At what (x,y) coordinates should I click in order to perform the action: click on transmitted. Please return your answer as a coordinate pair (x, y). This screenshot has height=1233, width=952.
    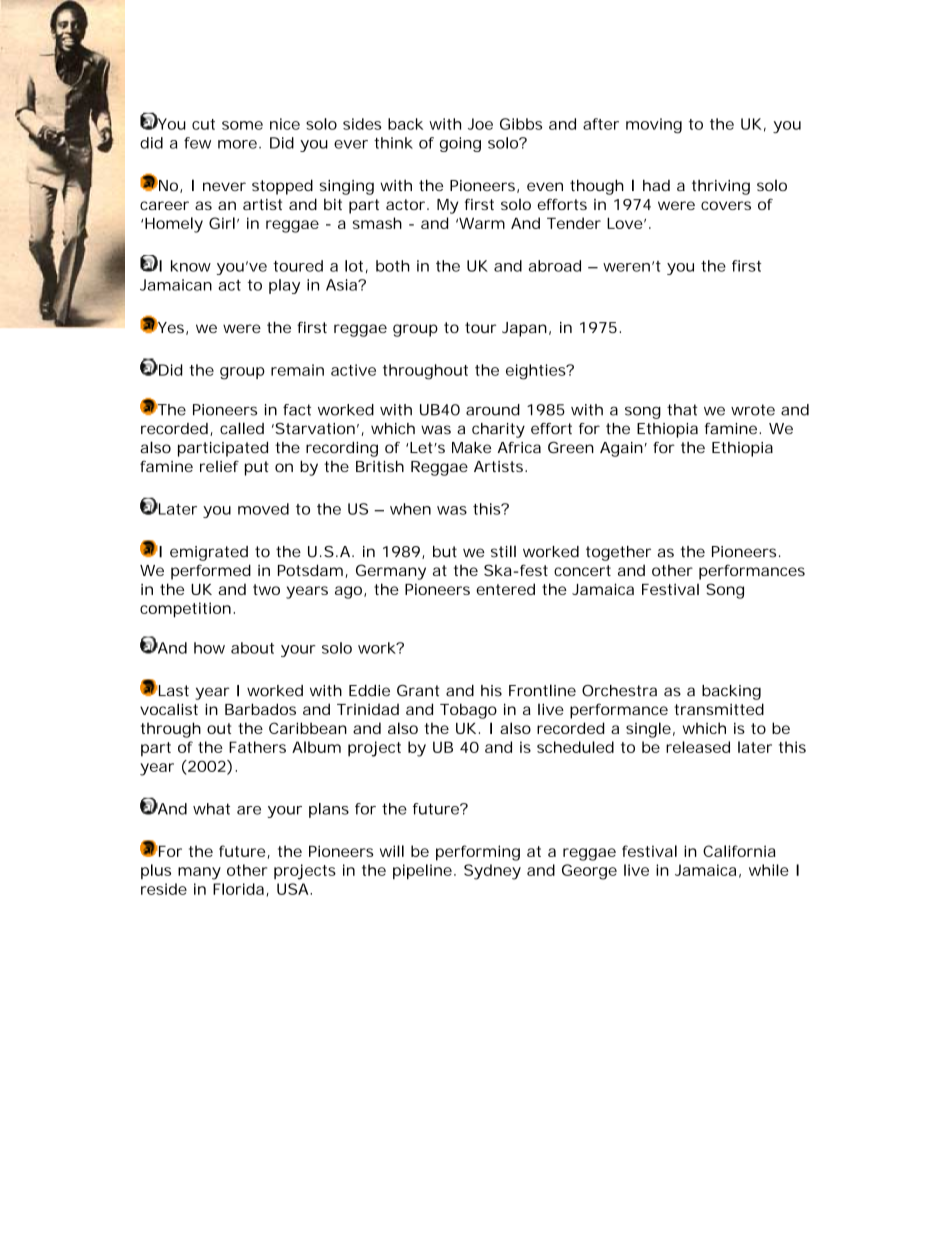
    Looking at the image, I should click on (719, 709).
